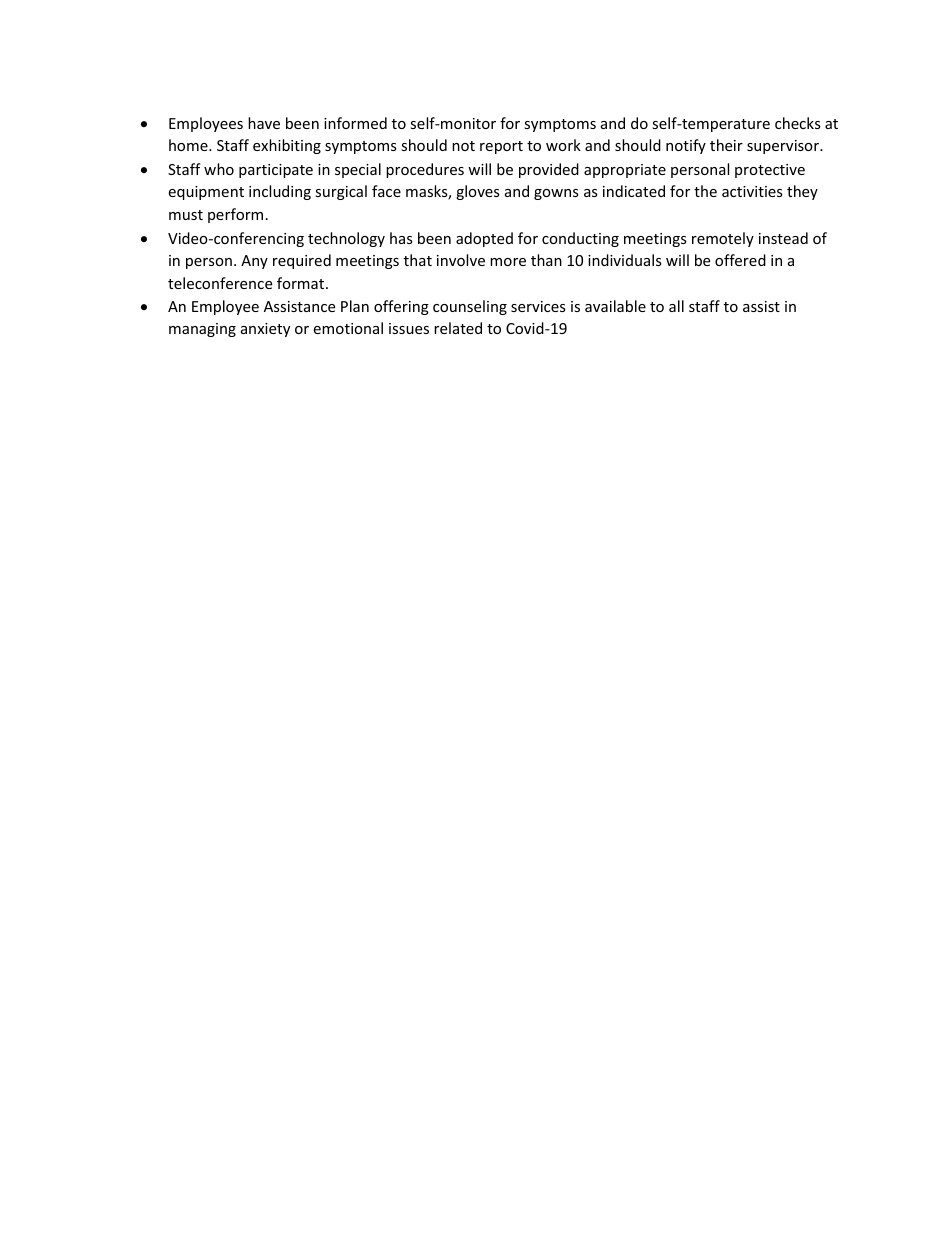  Describe the element at coordinates (458, 328) in the screenshot. I see `related` at that location.
